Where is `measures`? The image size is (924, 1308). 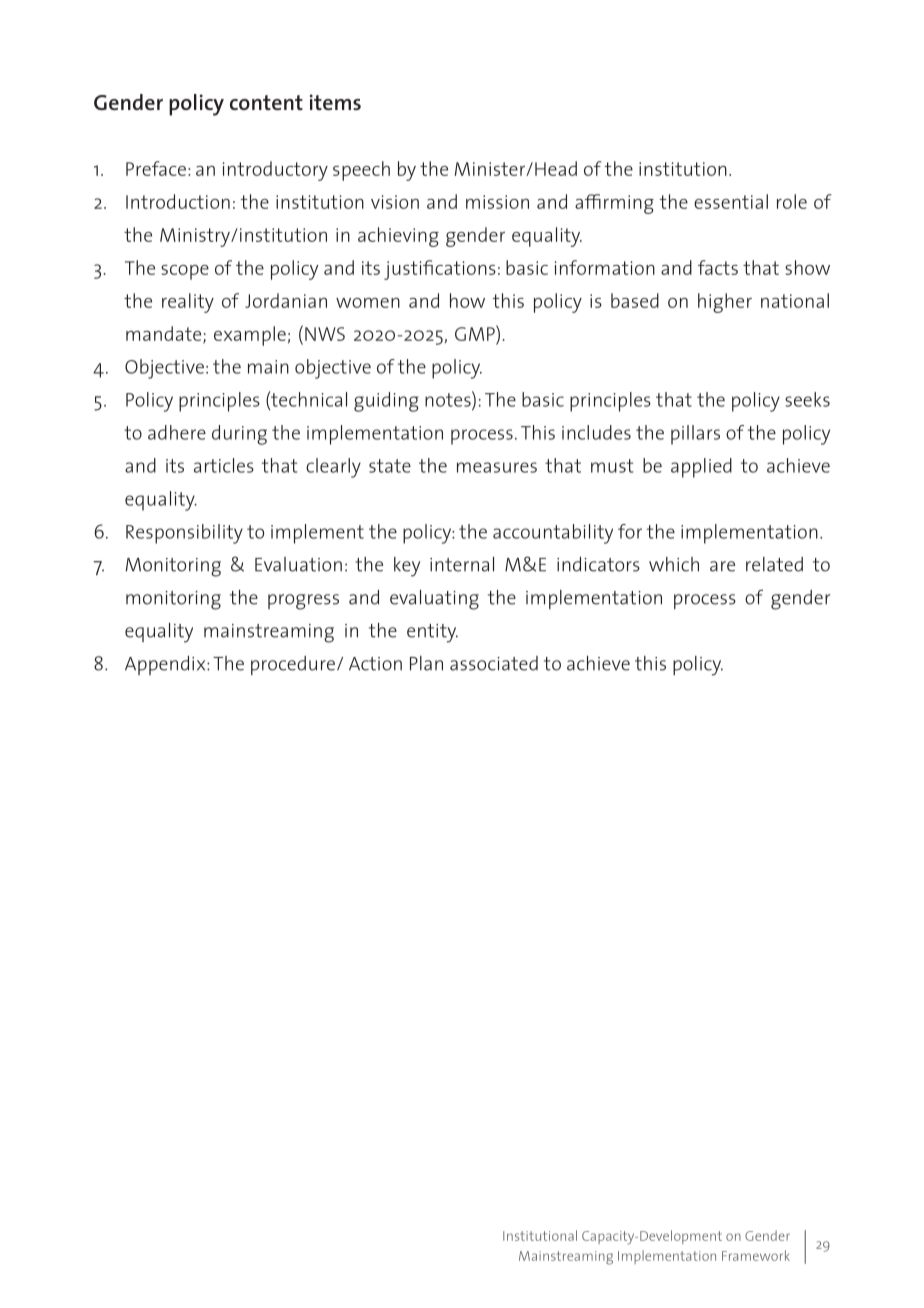
measures is located at coordinates (497, 467).
